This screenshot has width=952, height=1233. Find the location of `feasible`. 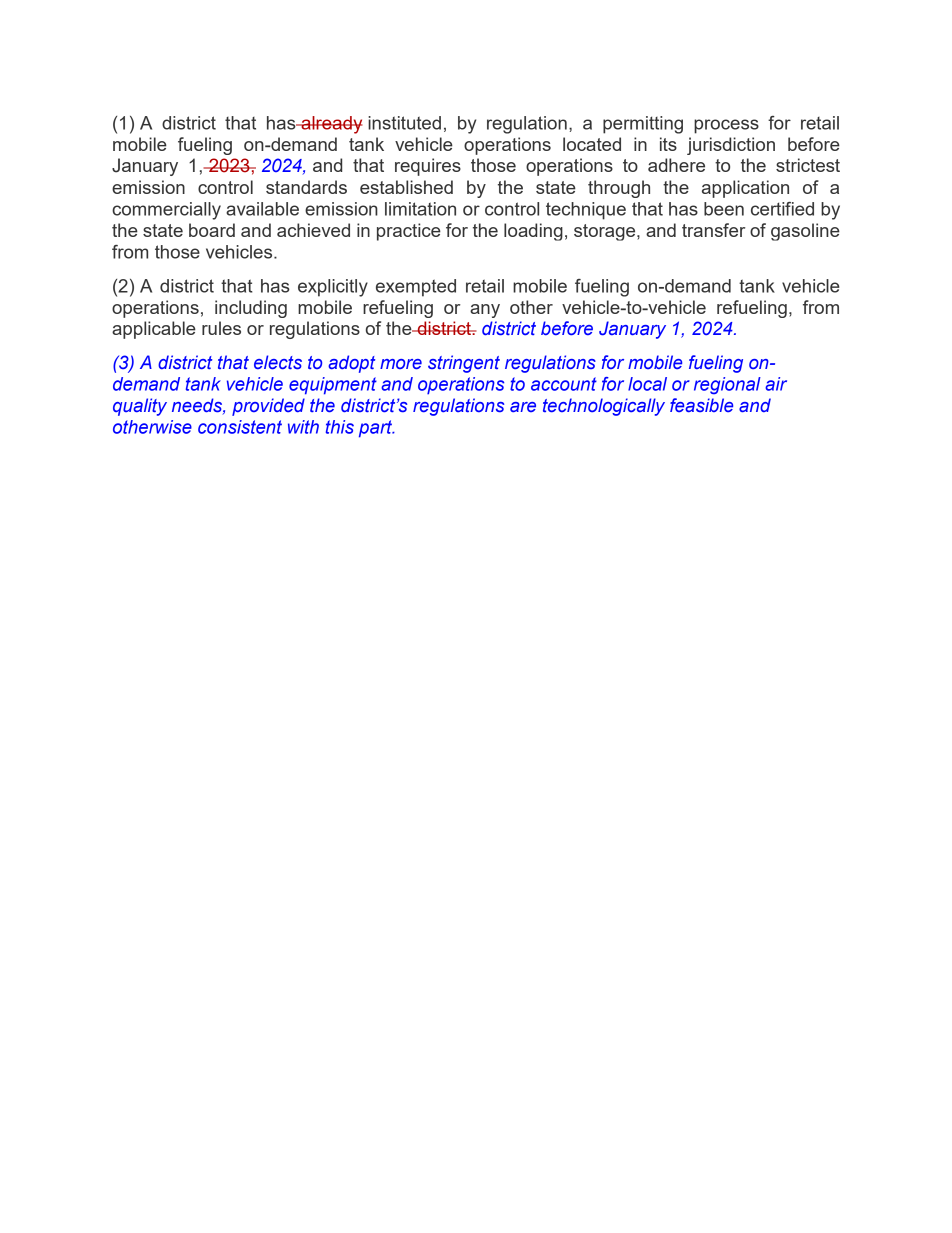

feasible is located at coordinates (701, 405).
